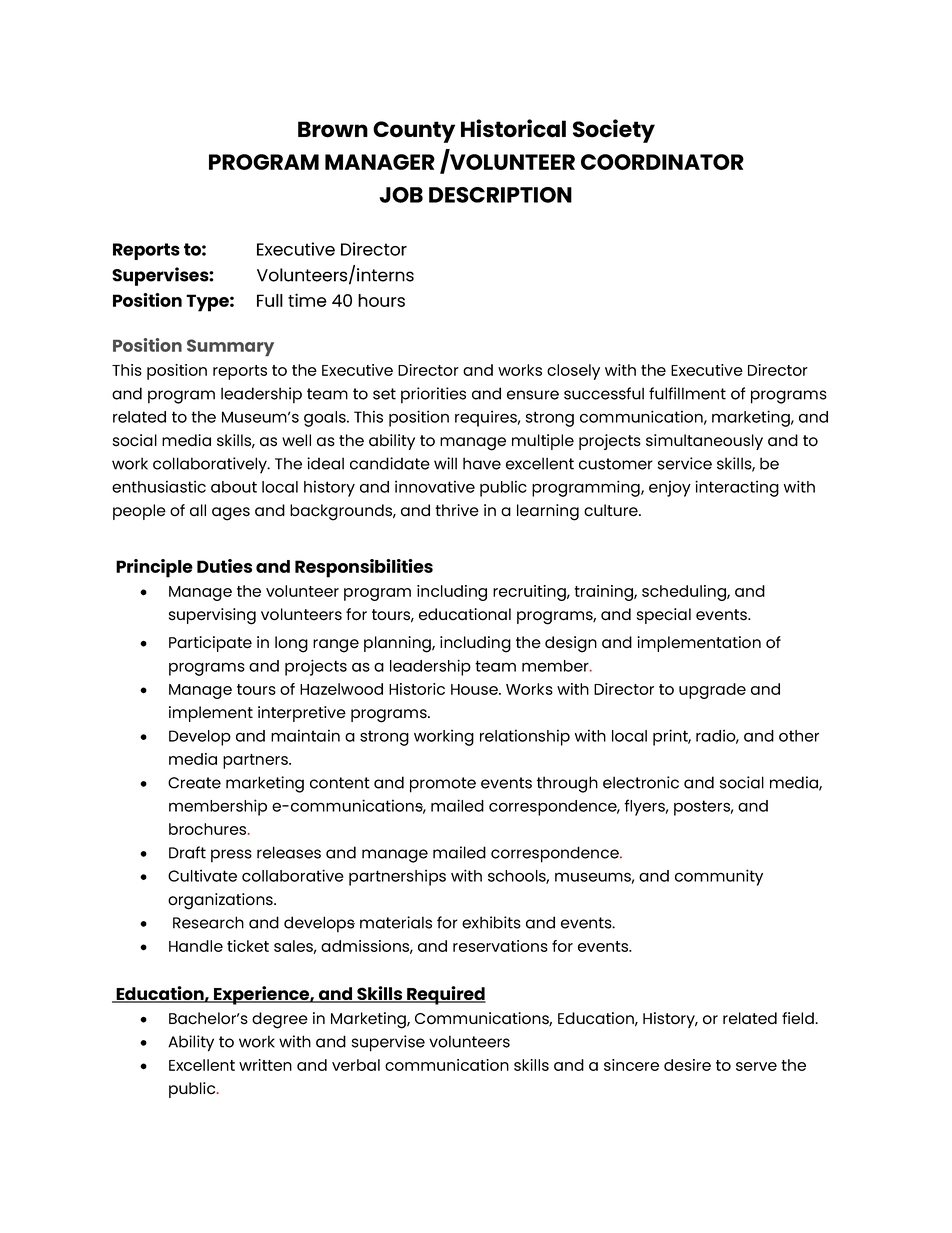  I want to click on DESCRIPTION, so click(500, 195).
